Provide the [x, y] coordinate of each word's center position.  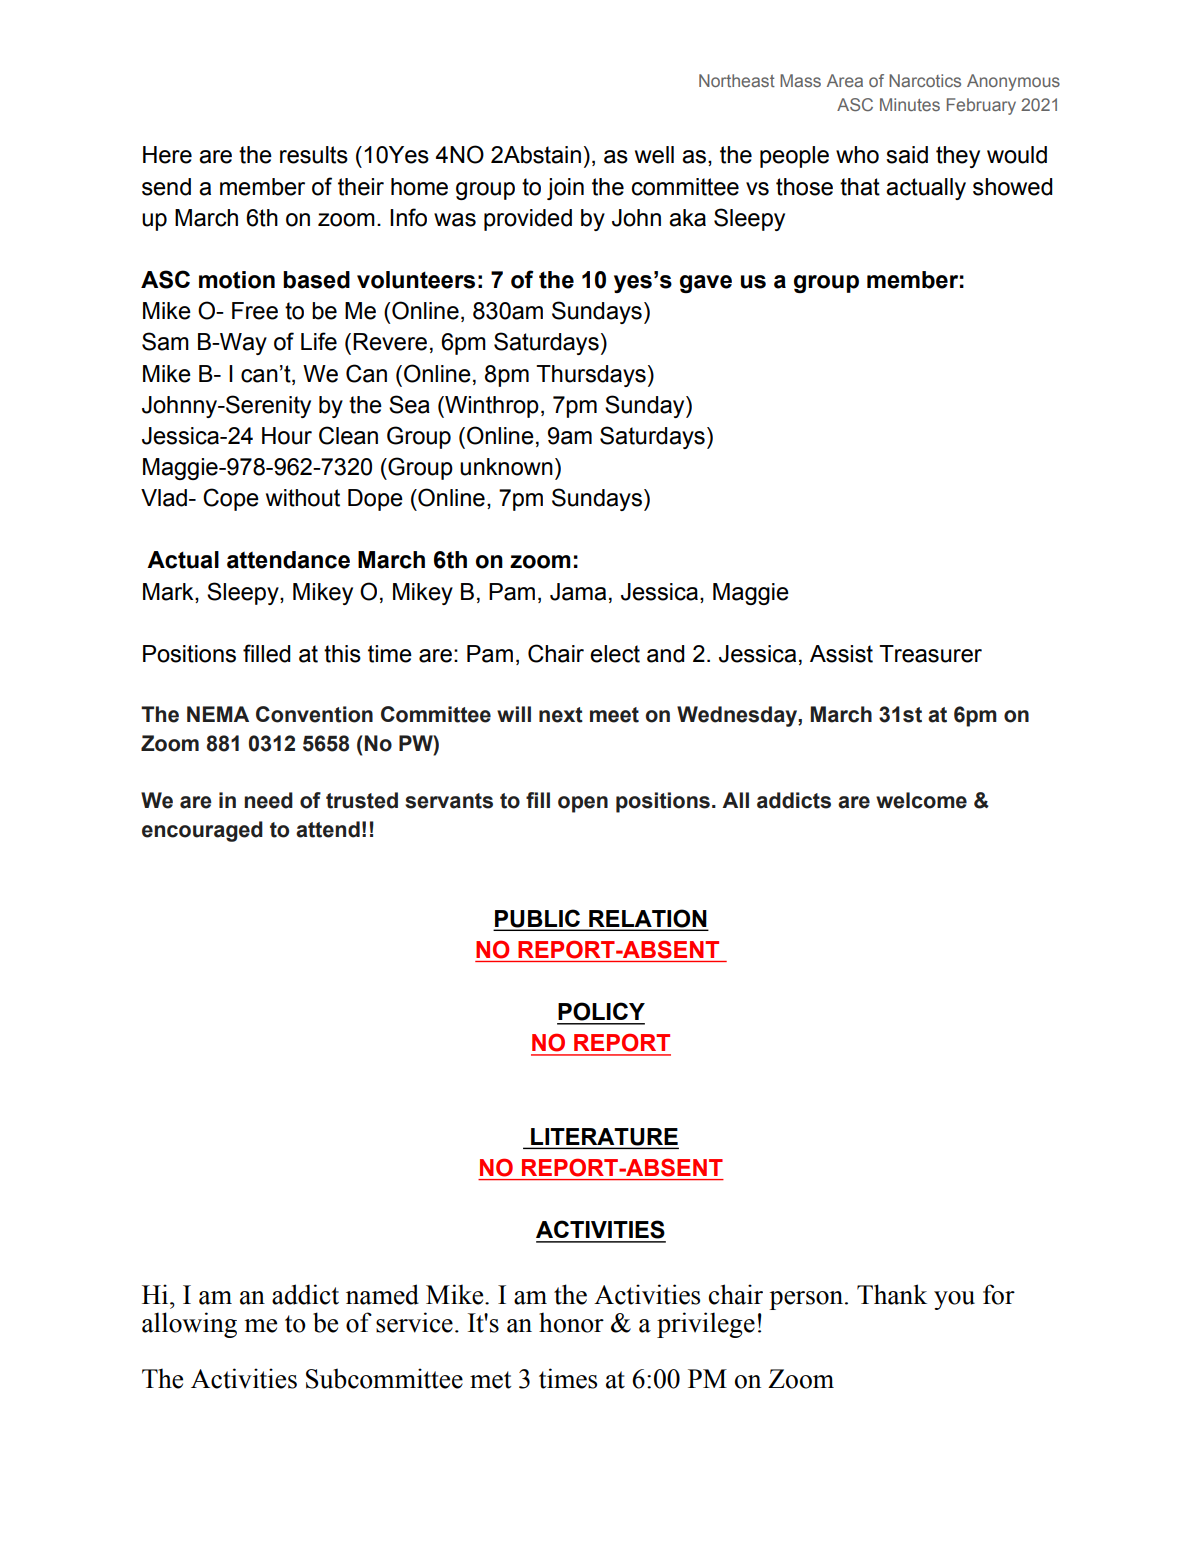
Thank [892, 1294]
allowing [189, 1325]
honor [571, 1322]
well [654, 155]
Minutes [910, 104]
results [314, 155]
